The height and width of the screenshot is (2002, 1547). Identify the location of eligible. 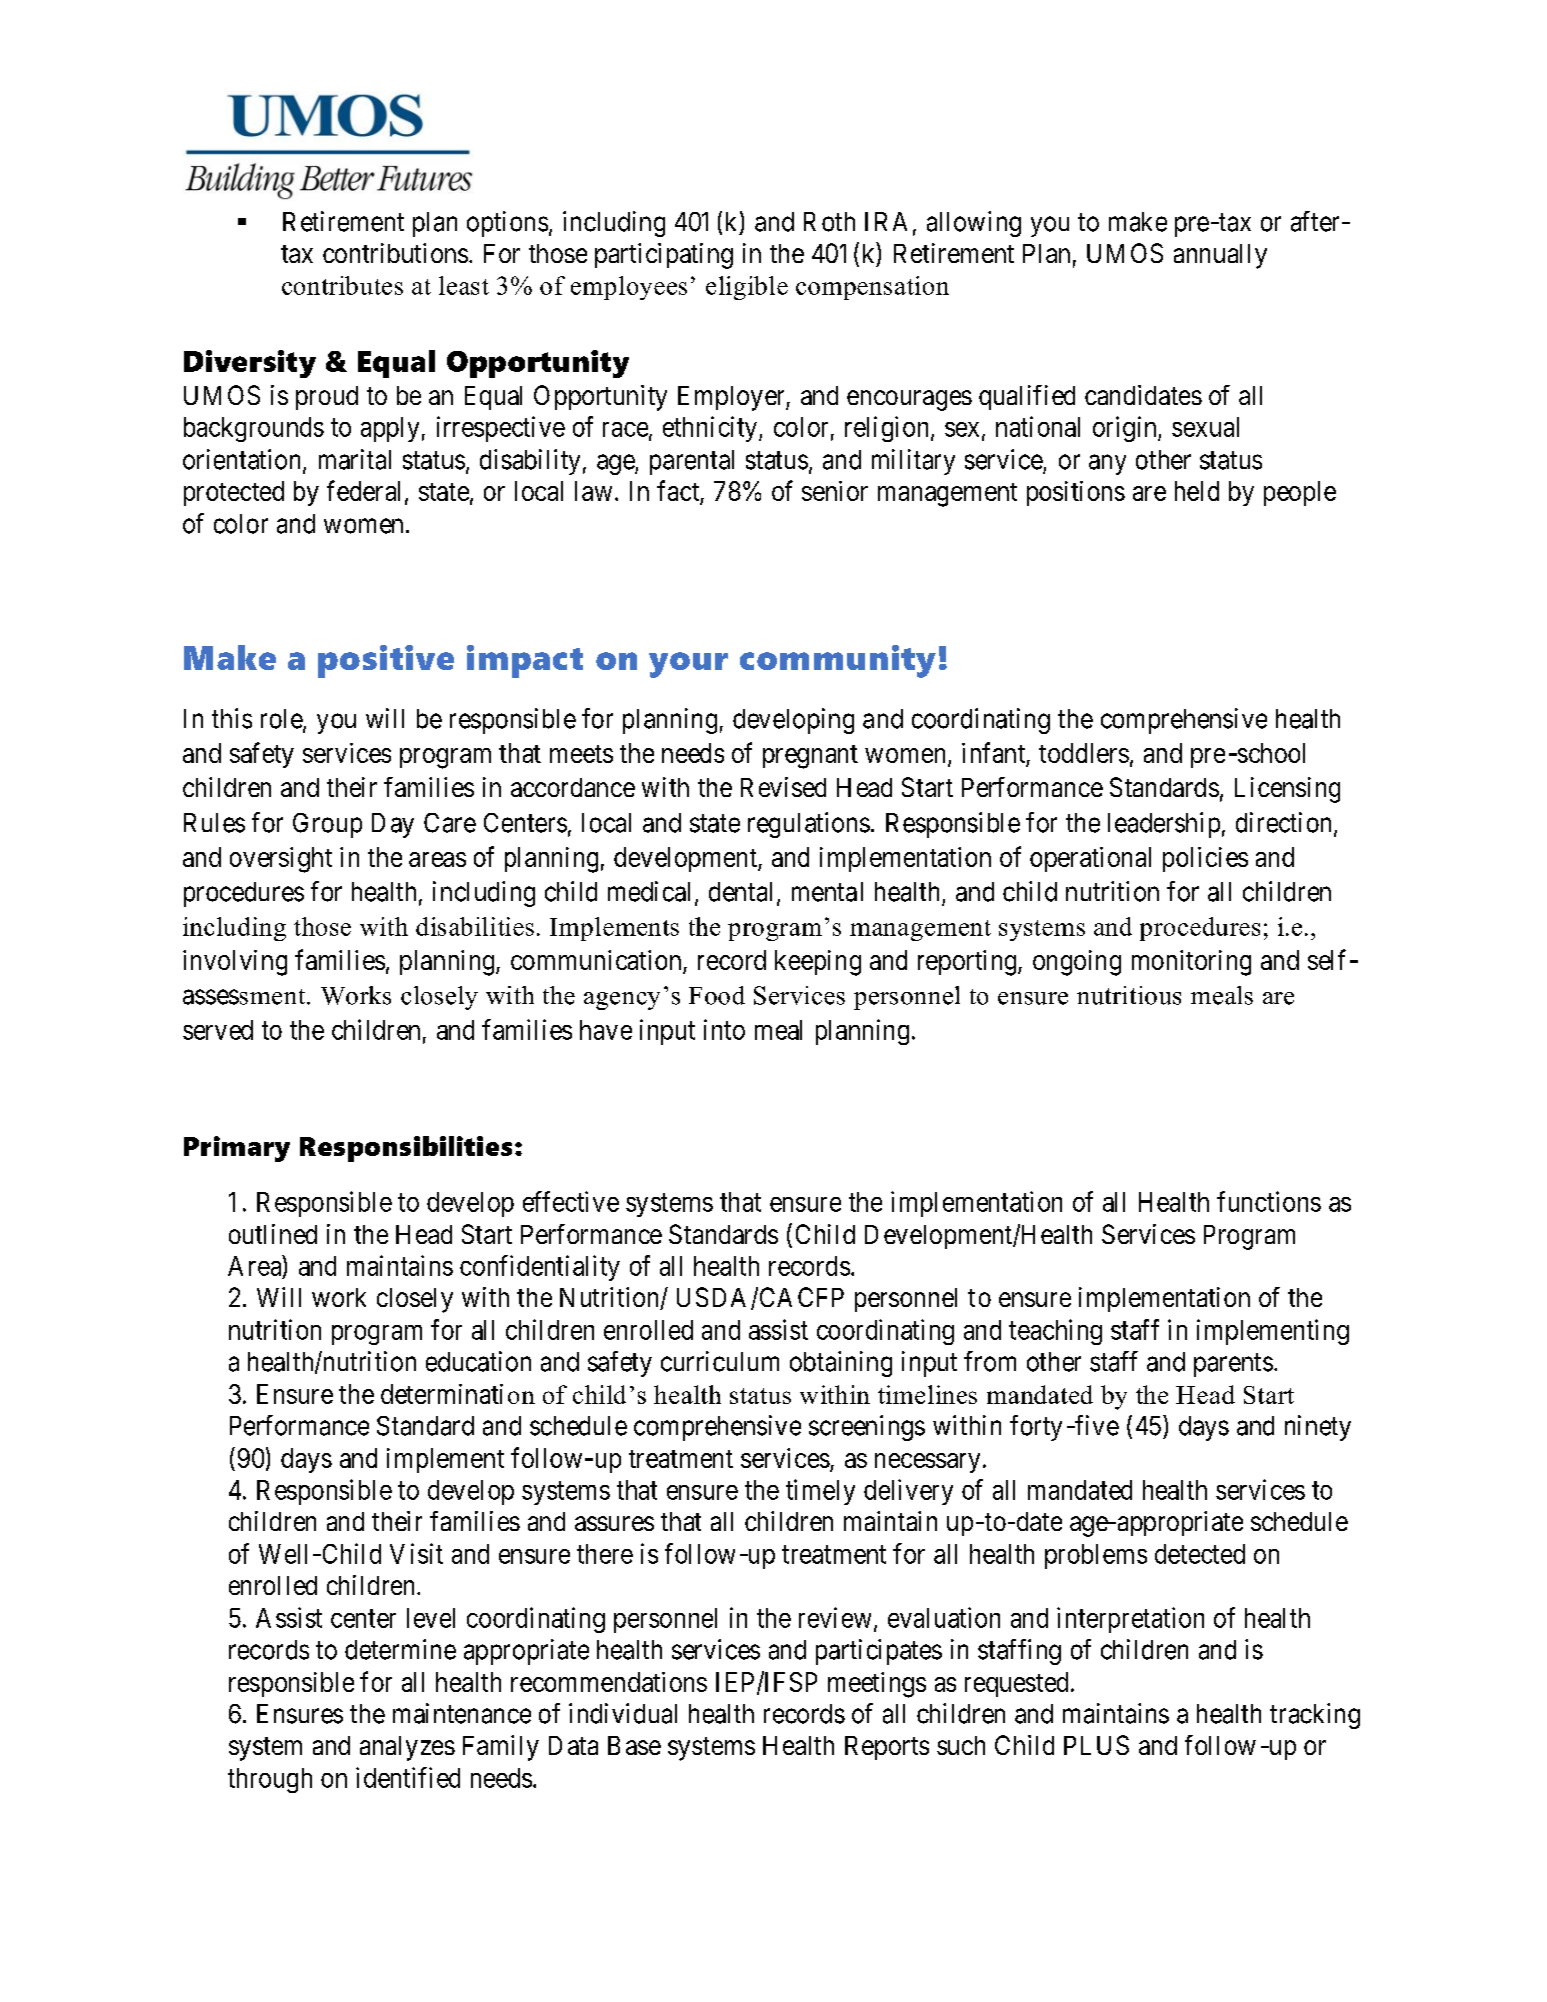
(747, 288).
